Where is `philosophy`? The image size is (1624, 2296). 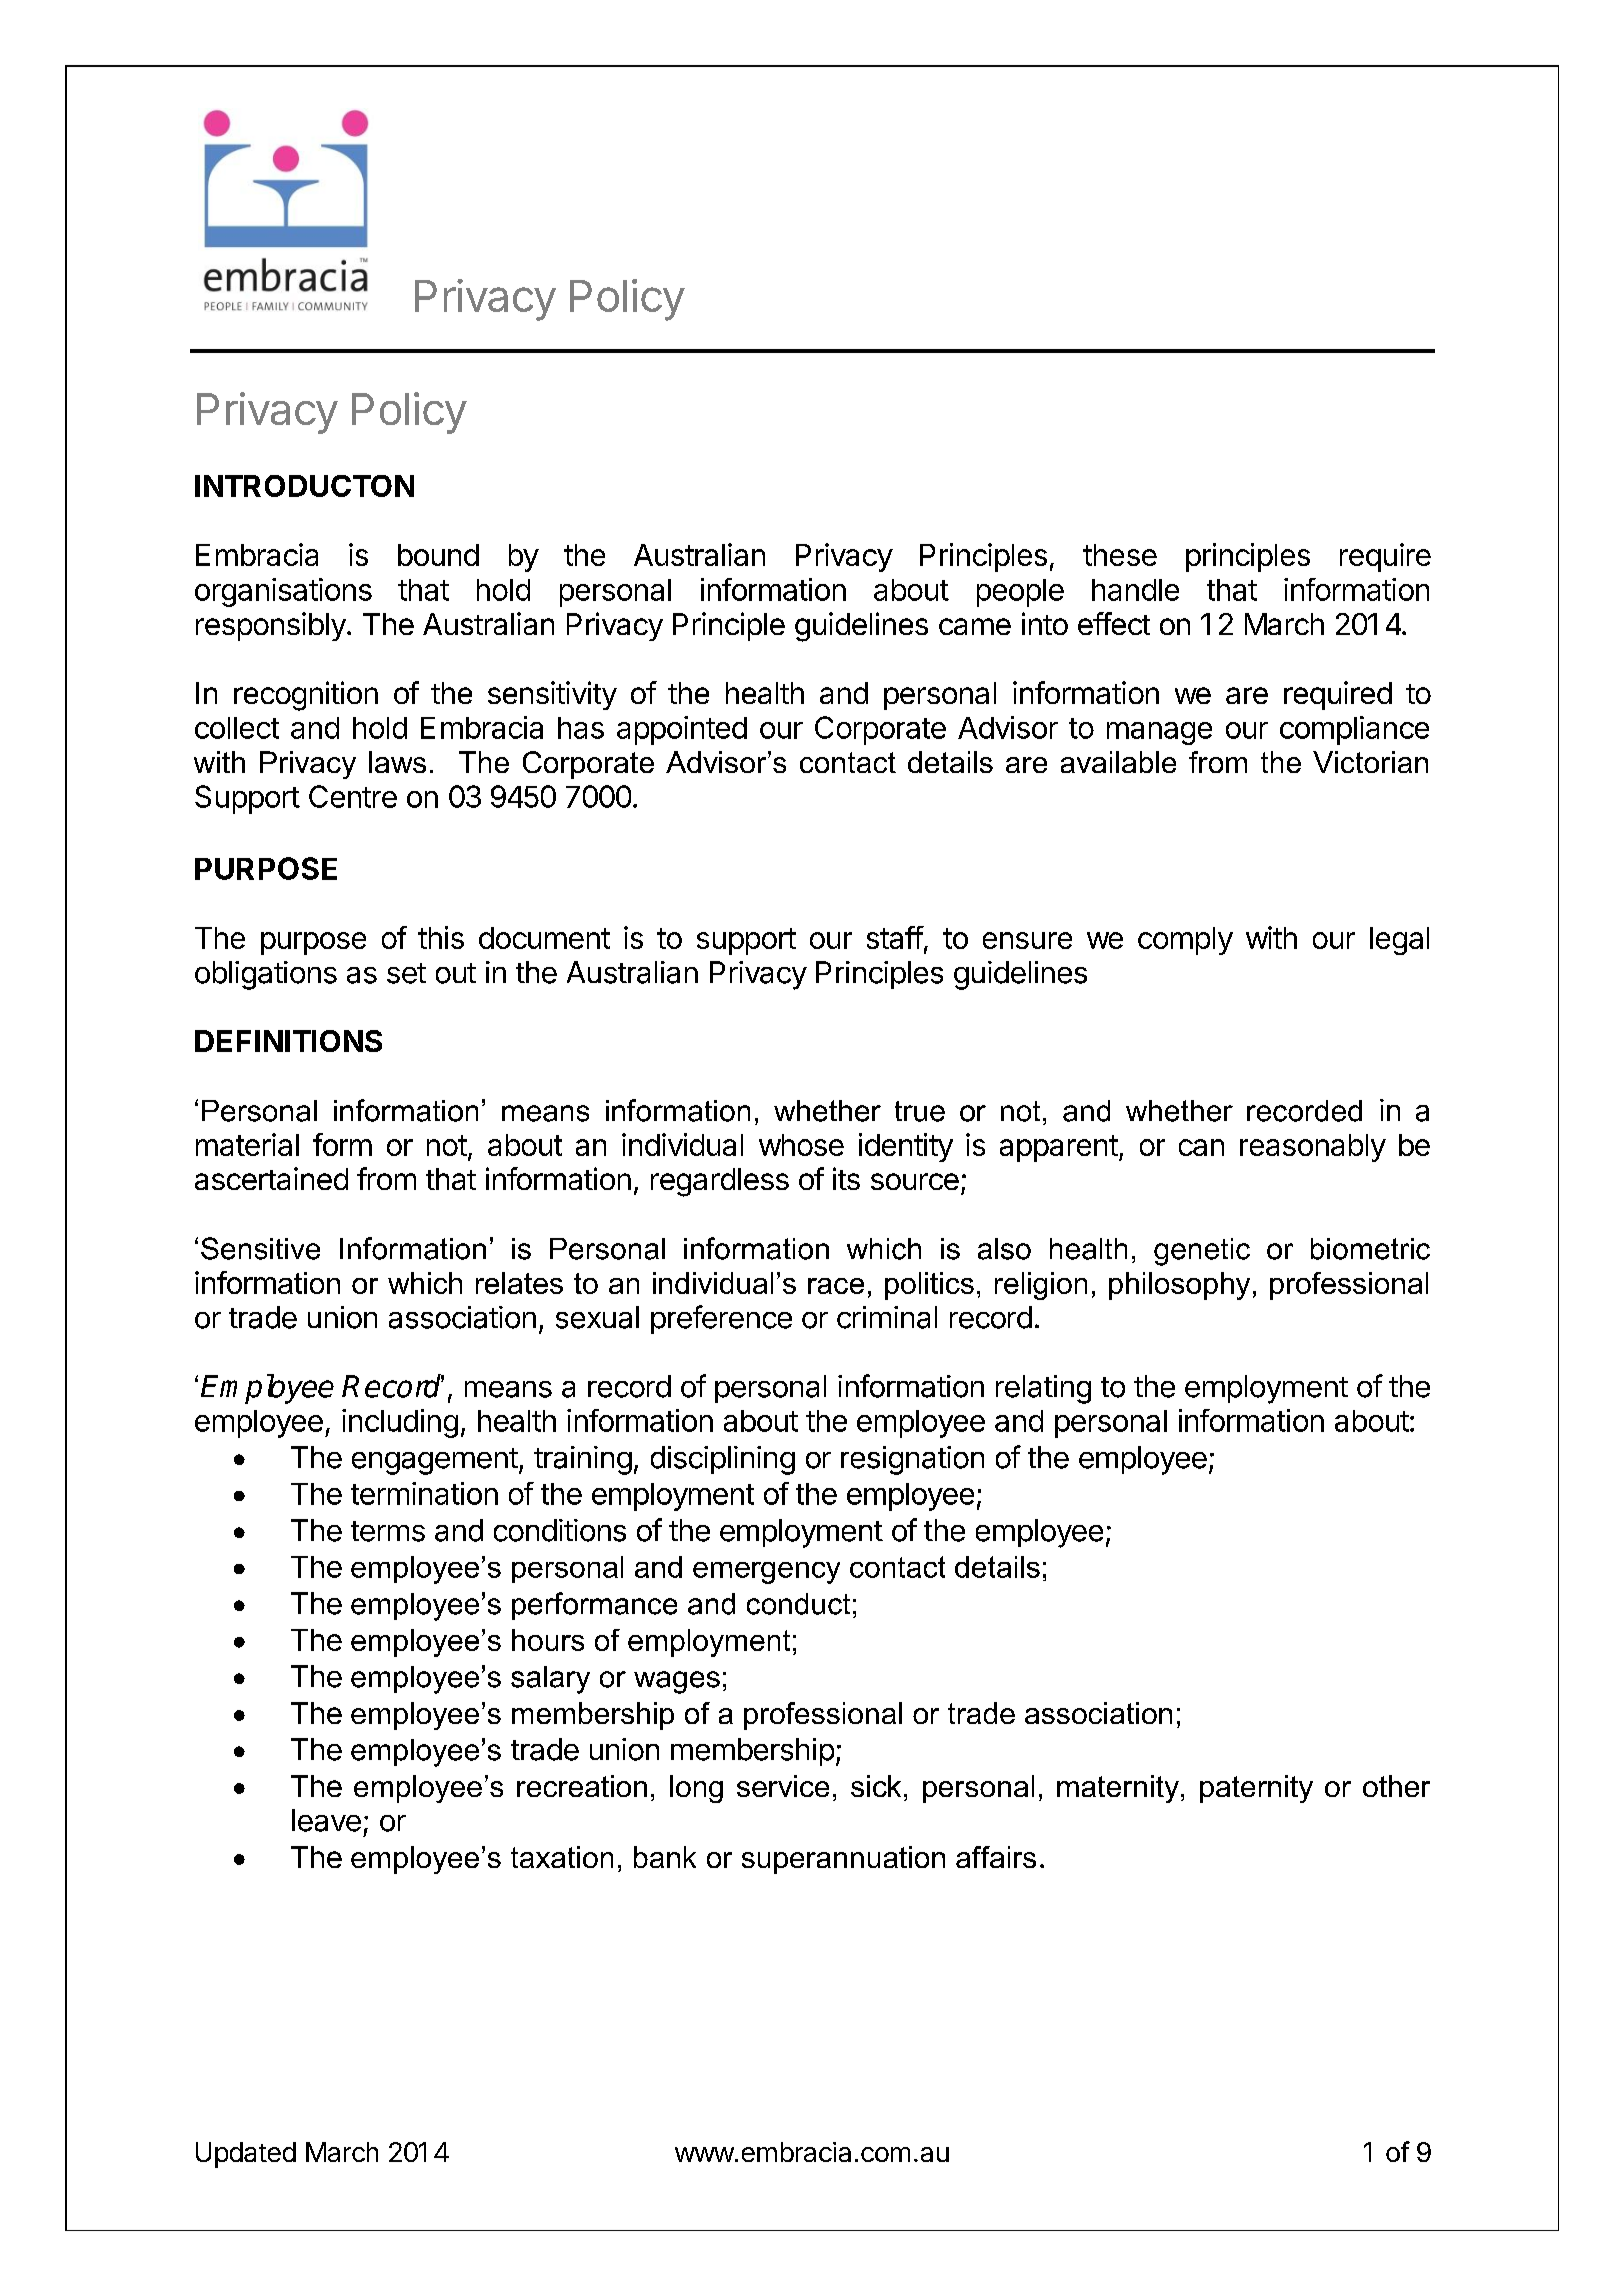
philosophy is located at coordinates (1179, 1286).
